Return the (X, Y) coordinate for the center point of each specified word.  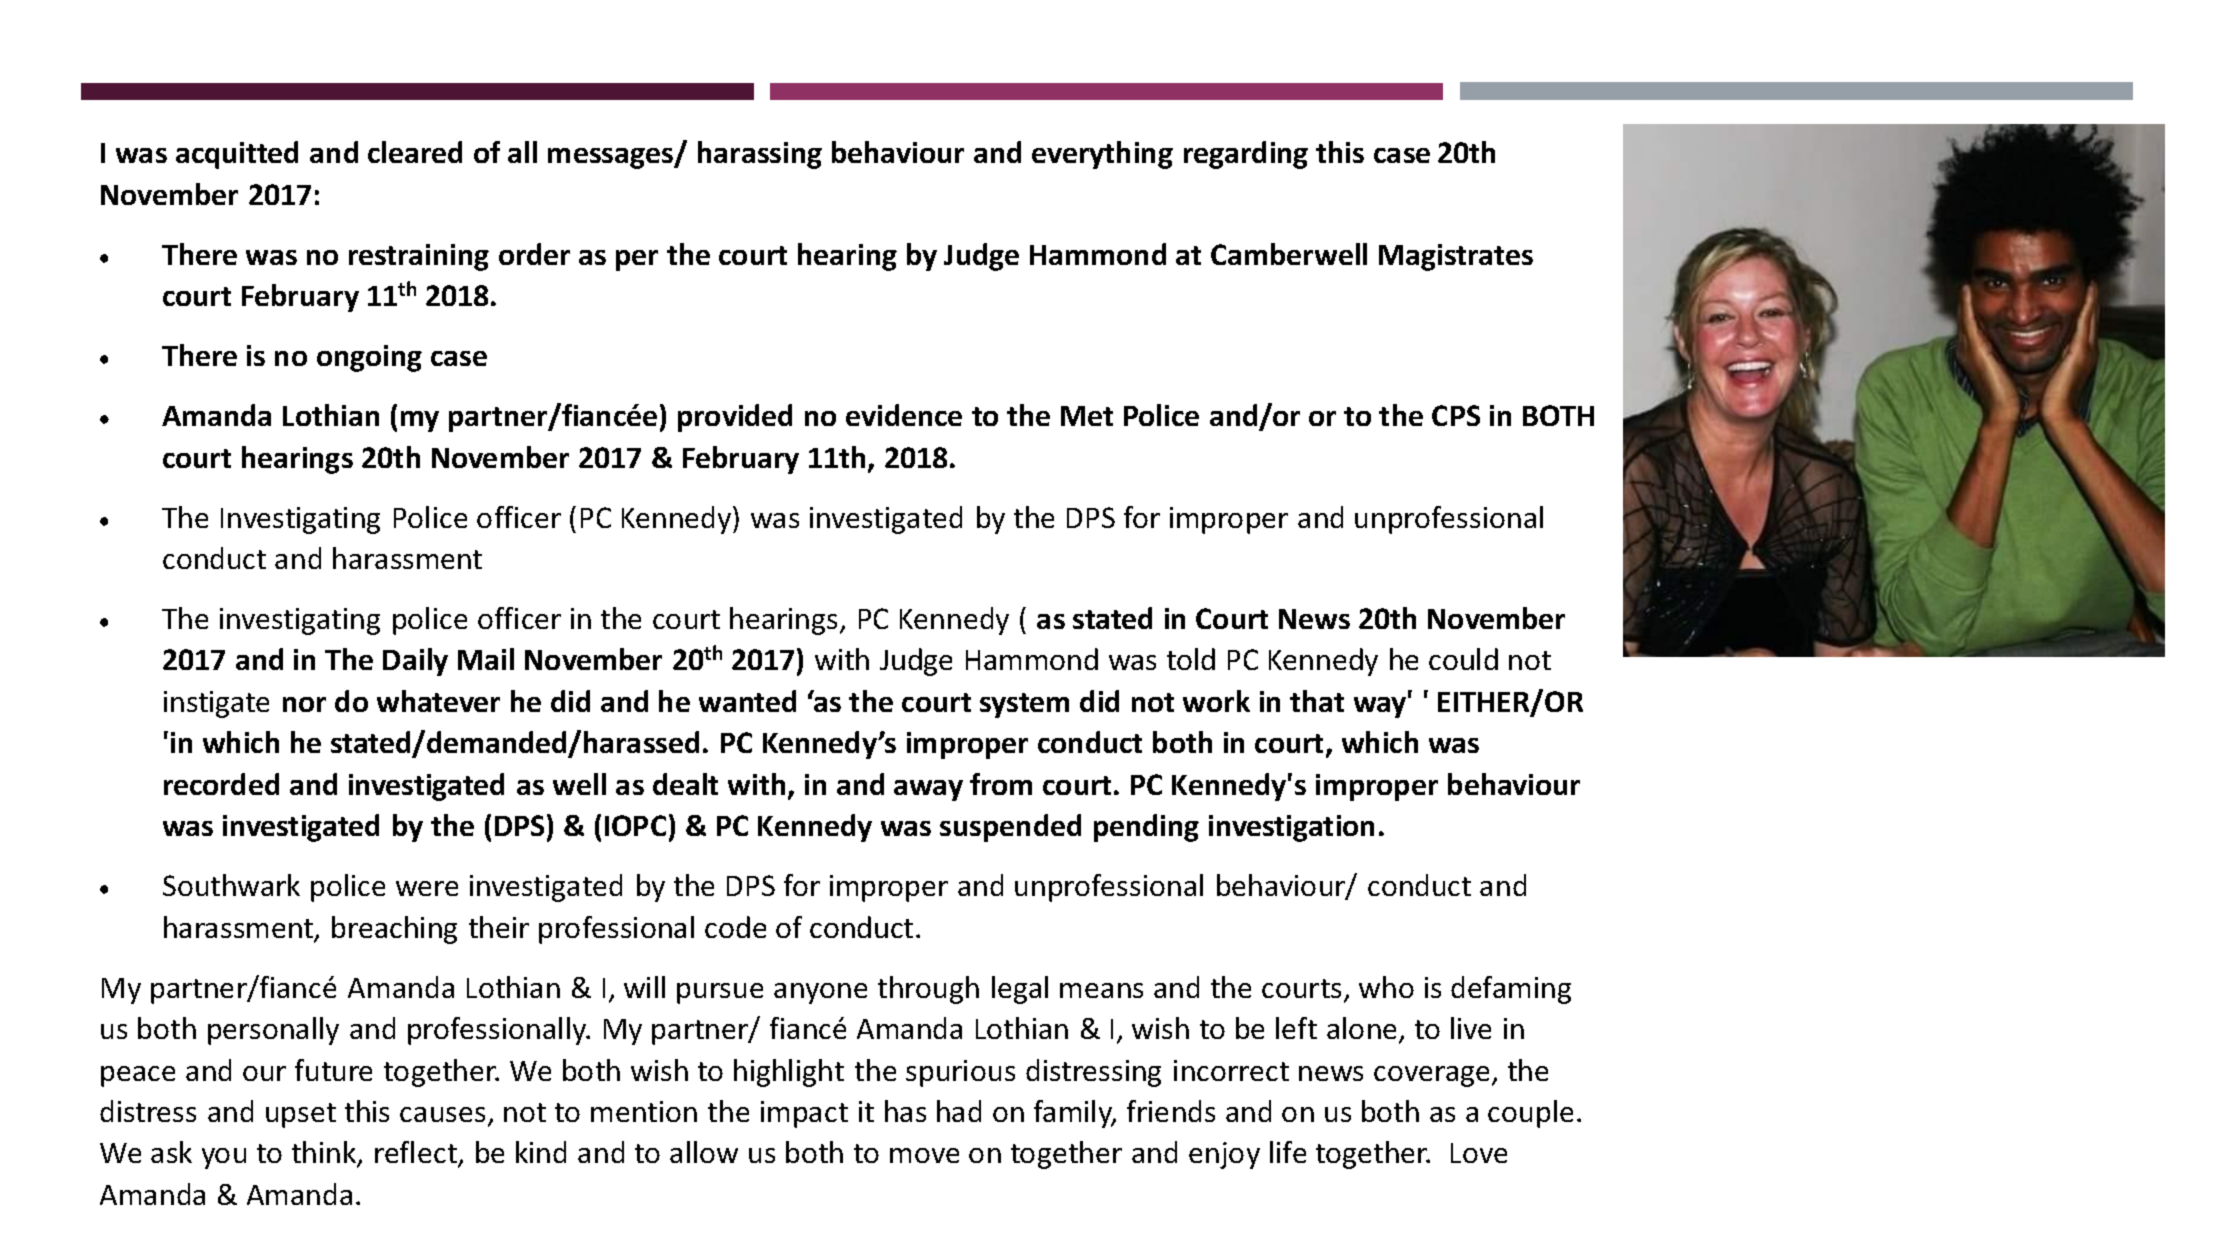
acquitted (237, 155)
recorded (221, 784)
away (928, 790)
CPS (1456, 415)
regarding (1246, 155)
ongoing (369, 358)
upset (301, 1115)
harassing (760, 155)
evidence (904, 415)
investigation (1291, 828)
